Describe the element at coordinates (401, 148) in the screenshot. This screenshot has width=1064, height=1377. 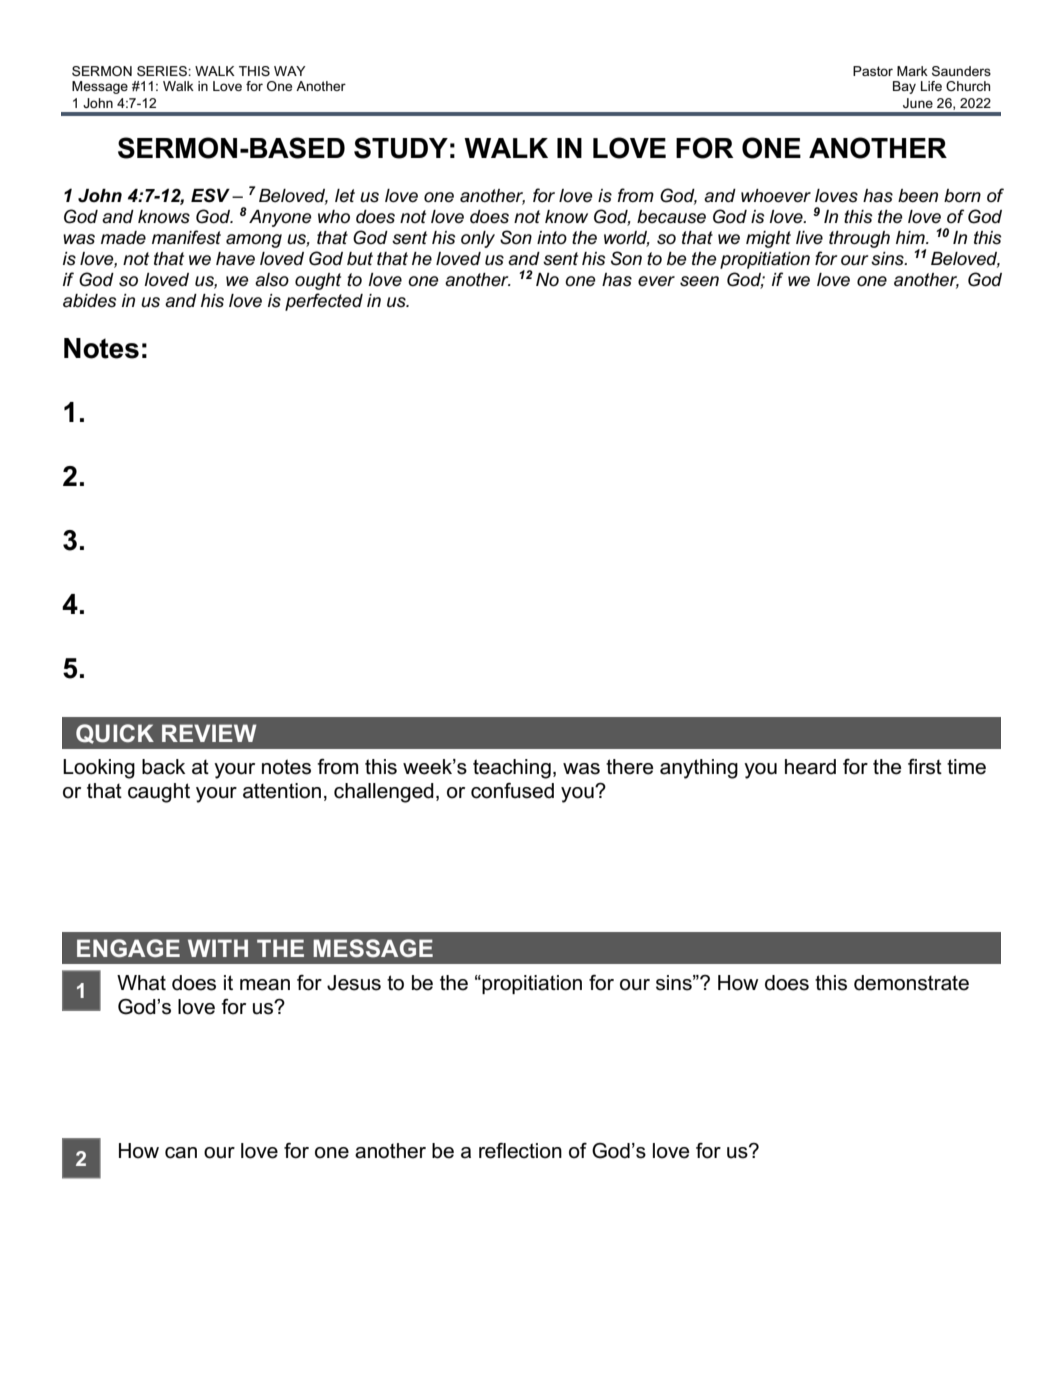
I see `STUDY` at that location.
